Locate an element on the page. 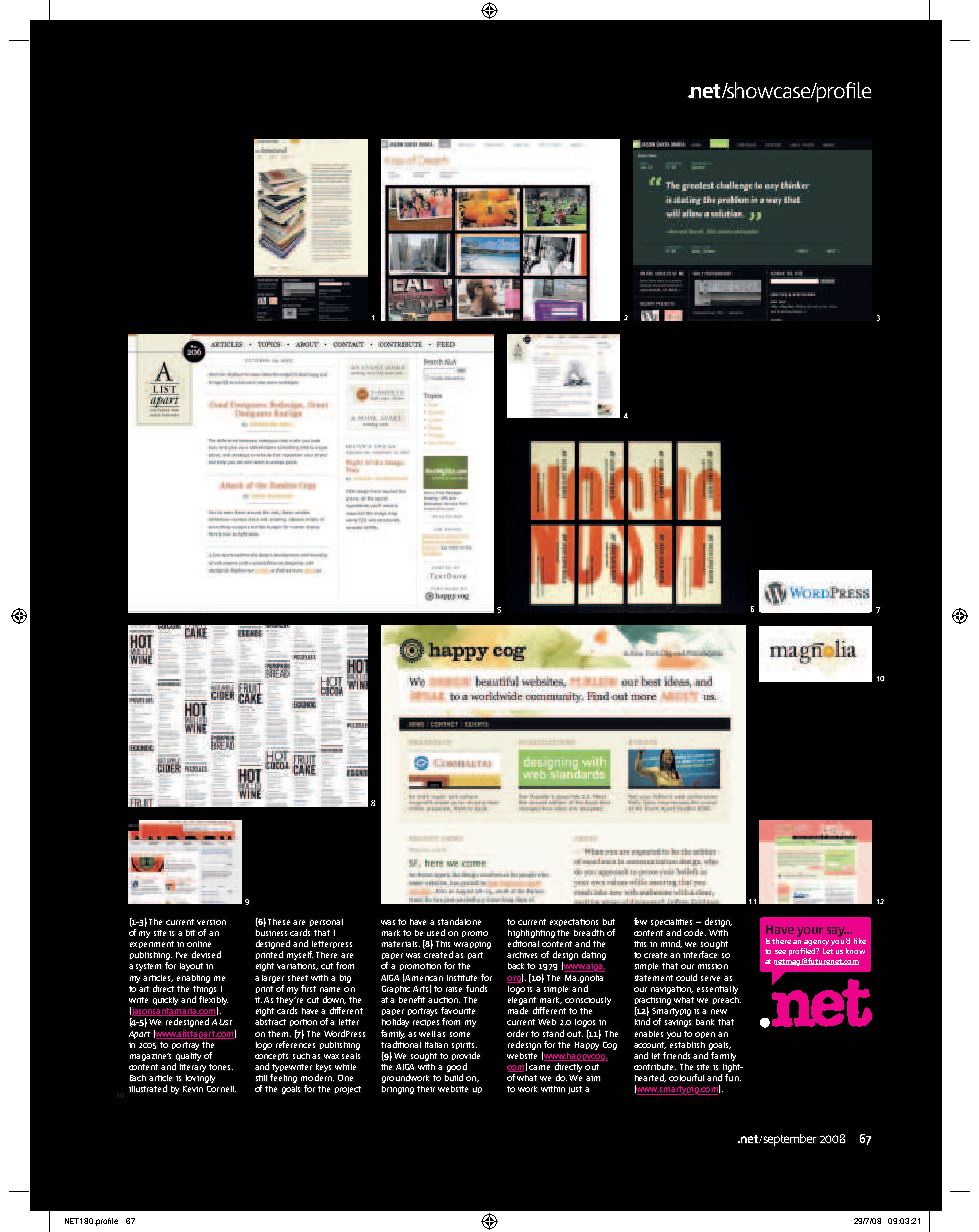 The width and height of the page is (979, 1232). version is located at coordinates (211, 922).
